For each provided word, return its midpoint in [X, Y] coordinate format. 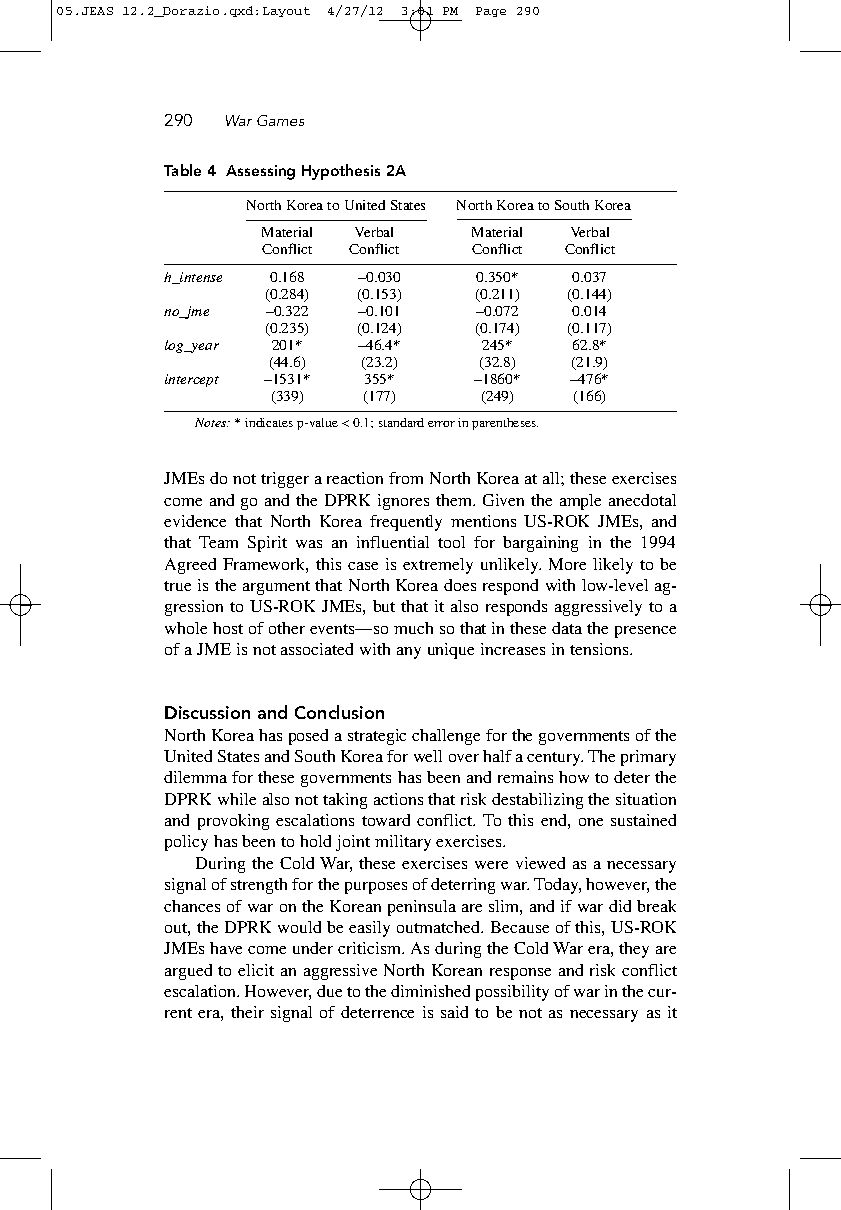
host [228, 628]
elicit [256, 970]
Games [280, 120]
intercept [192, 380]
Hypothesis [341, 172]
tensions [599, 649]
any [409, 653]
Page [491, 12]
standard [401, 422]
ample [580, 502]
